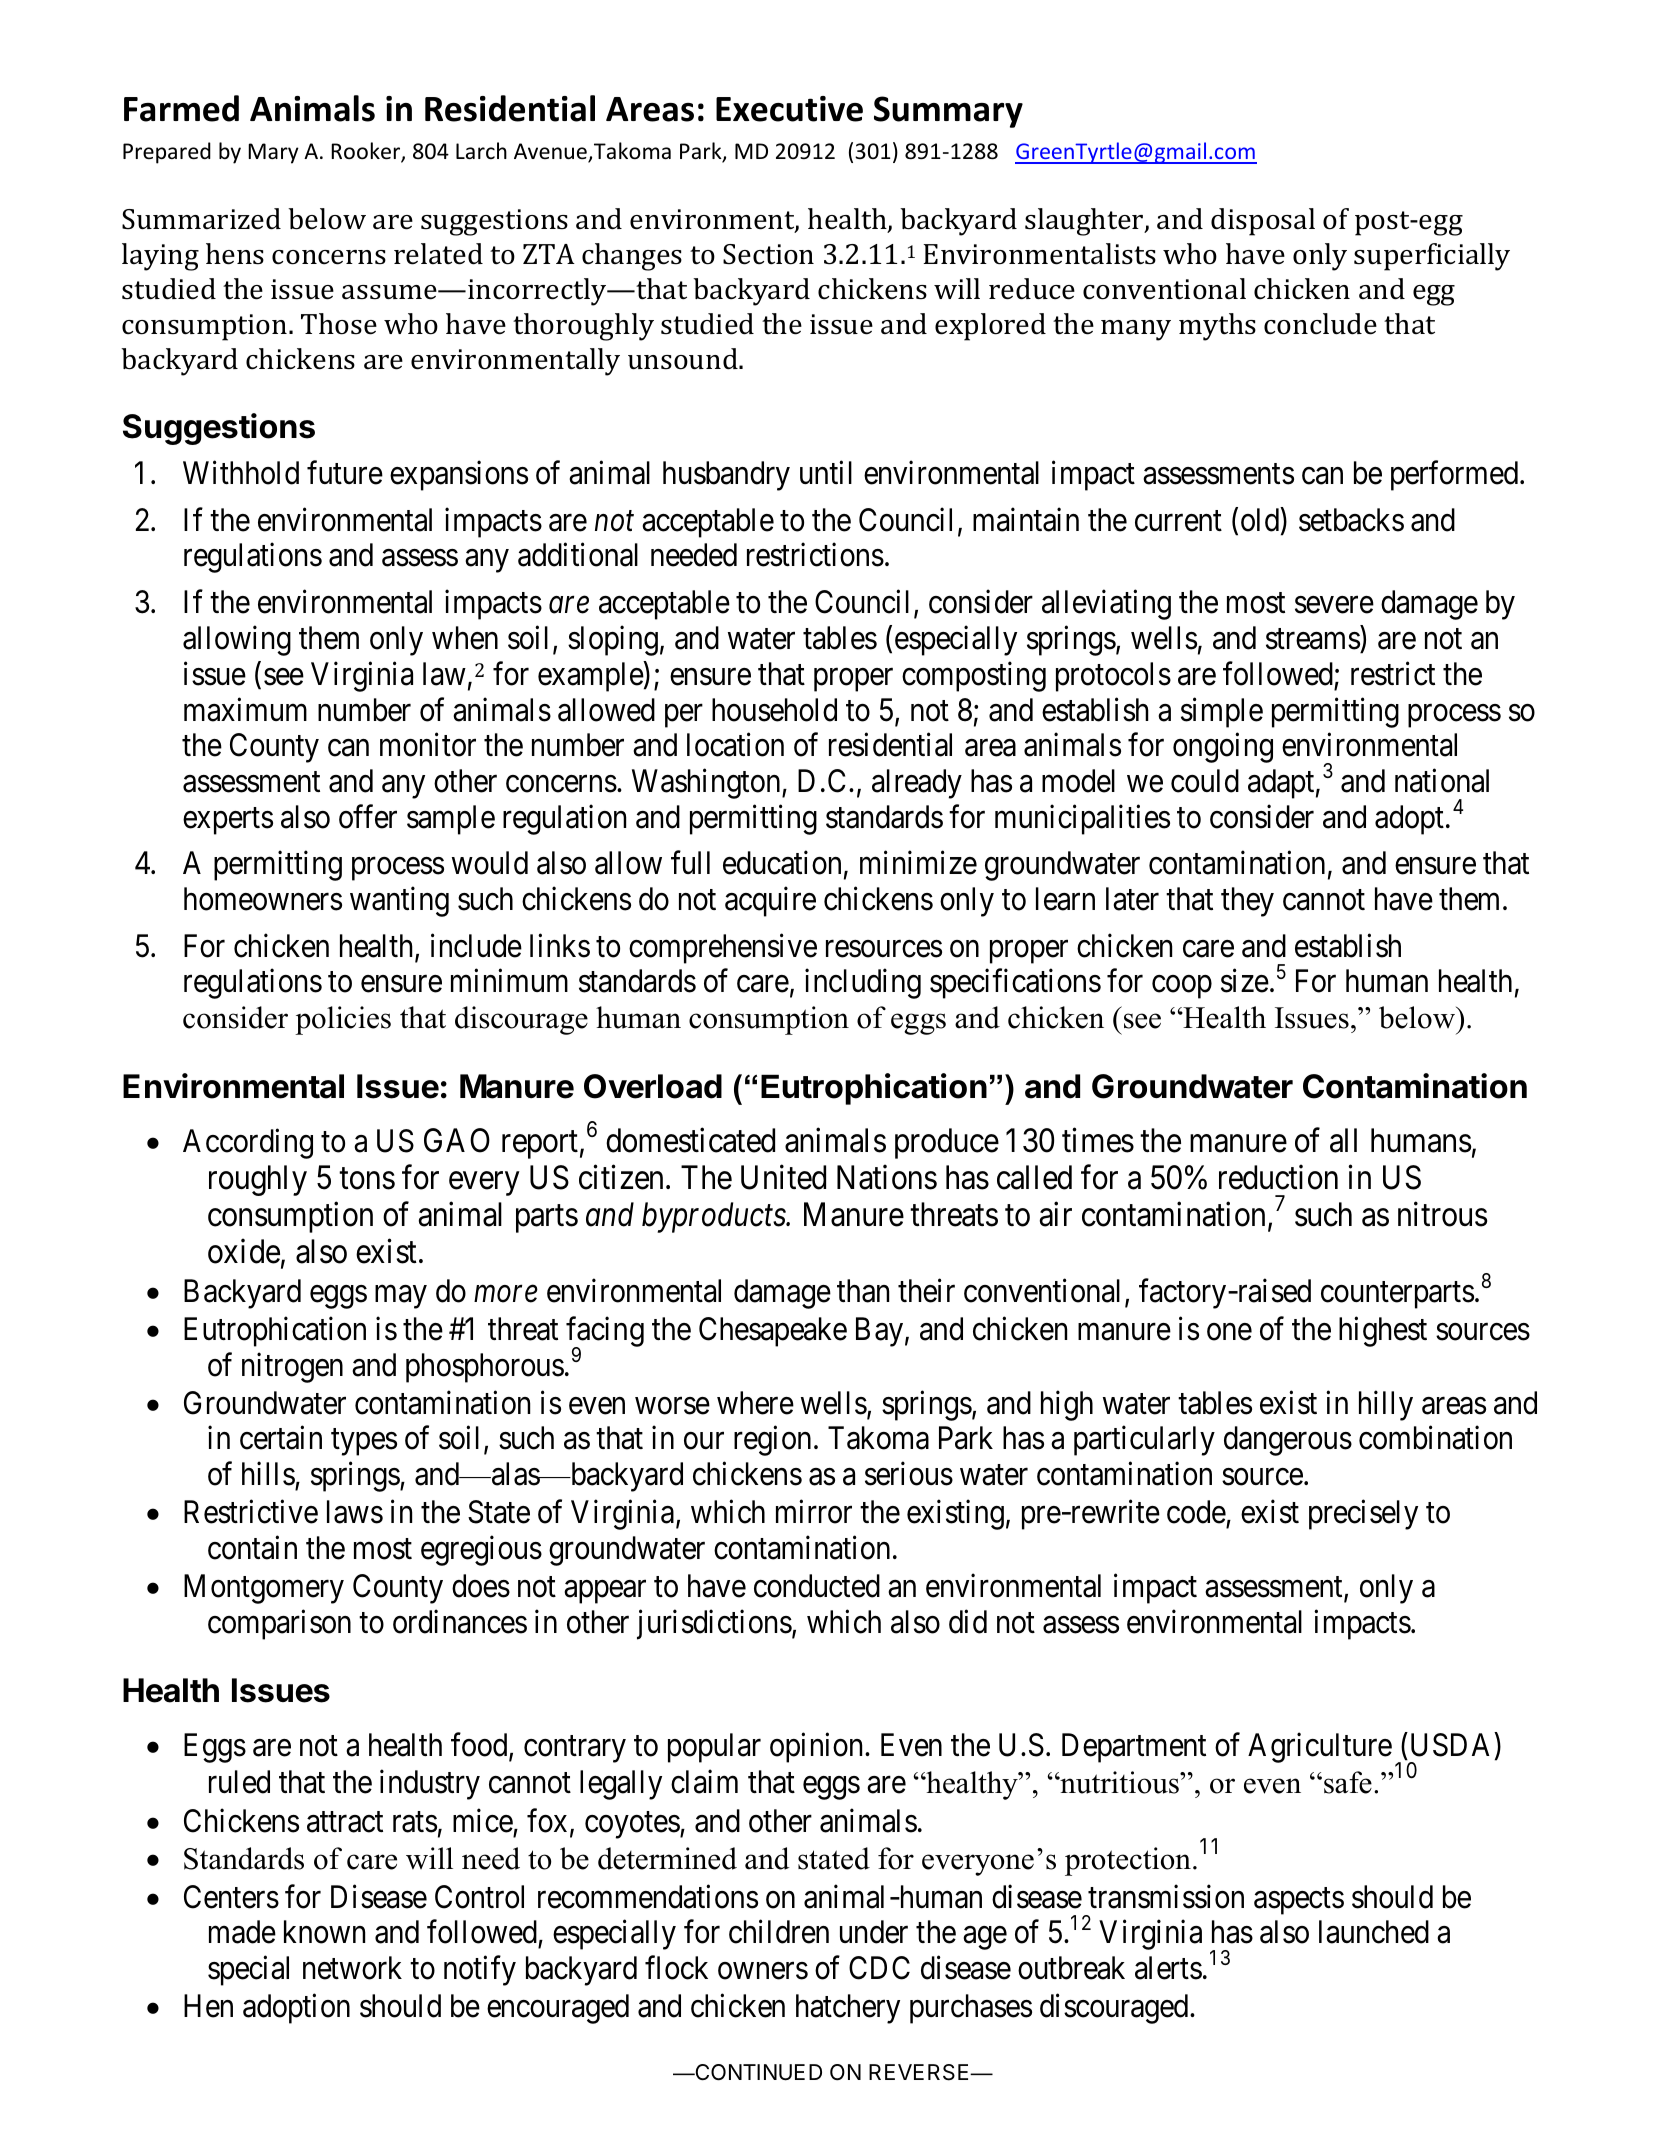 Image resolution: width=1653 pixels, height=2139 pixels. Describe the element at coordinates (1263, 222) in the screenshot. I see `disposal` at that location.
